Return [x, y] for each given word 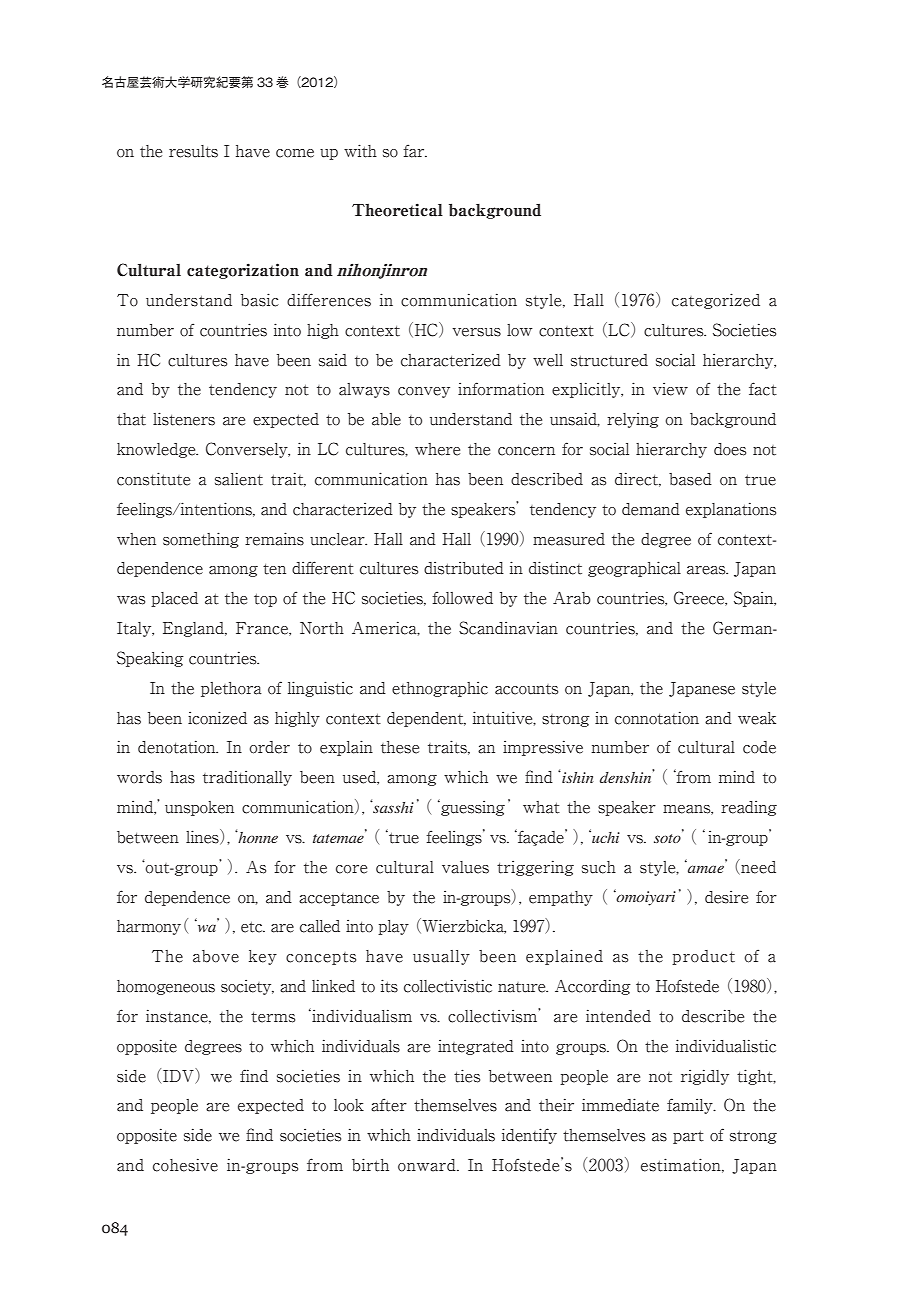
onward [428, 1165]
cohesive [185, 1165]
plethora [231, 689]
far [415, 151]
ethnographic [440, 689]
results [193, 151]
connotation [657, 718]
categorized [716, 301]
